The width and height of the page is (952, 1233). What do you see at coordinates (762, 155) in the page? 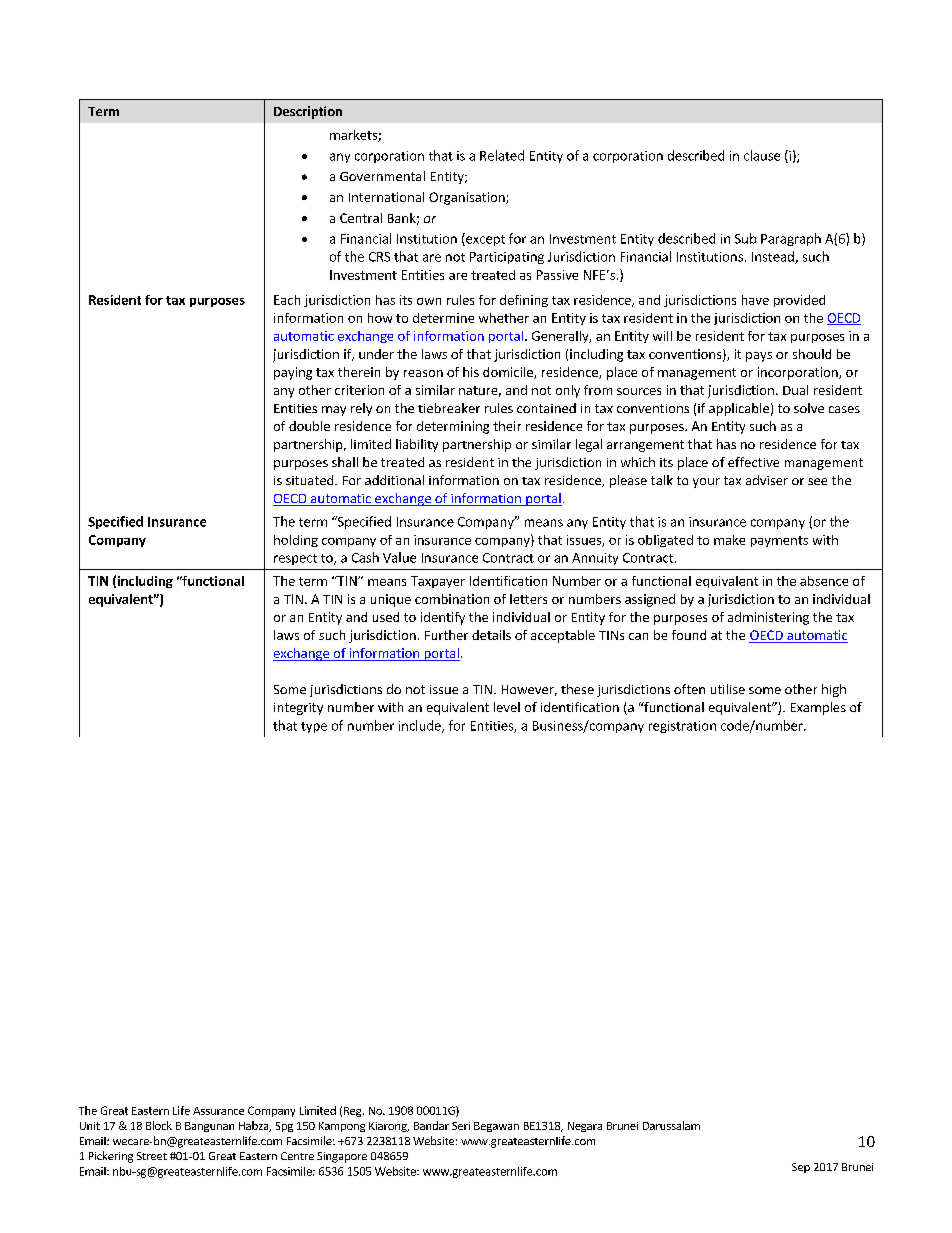
I see `clause` at bounding box center [762, 155].
